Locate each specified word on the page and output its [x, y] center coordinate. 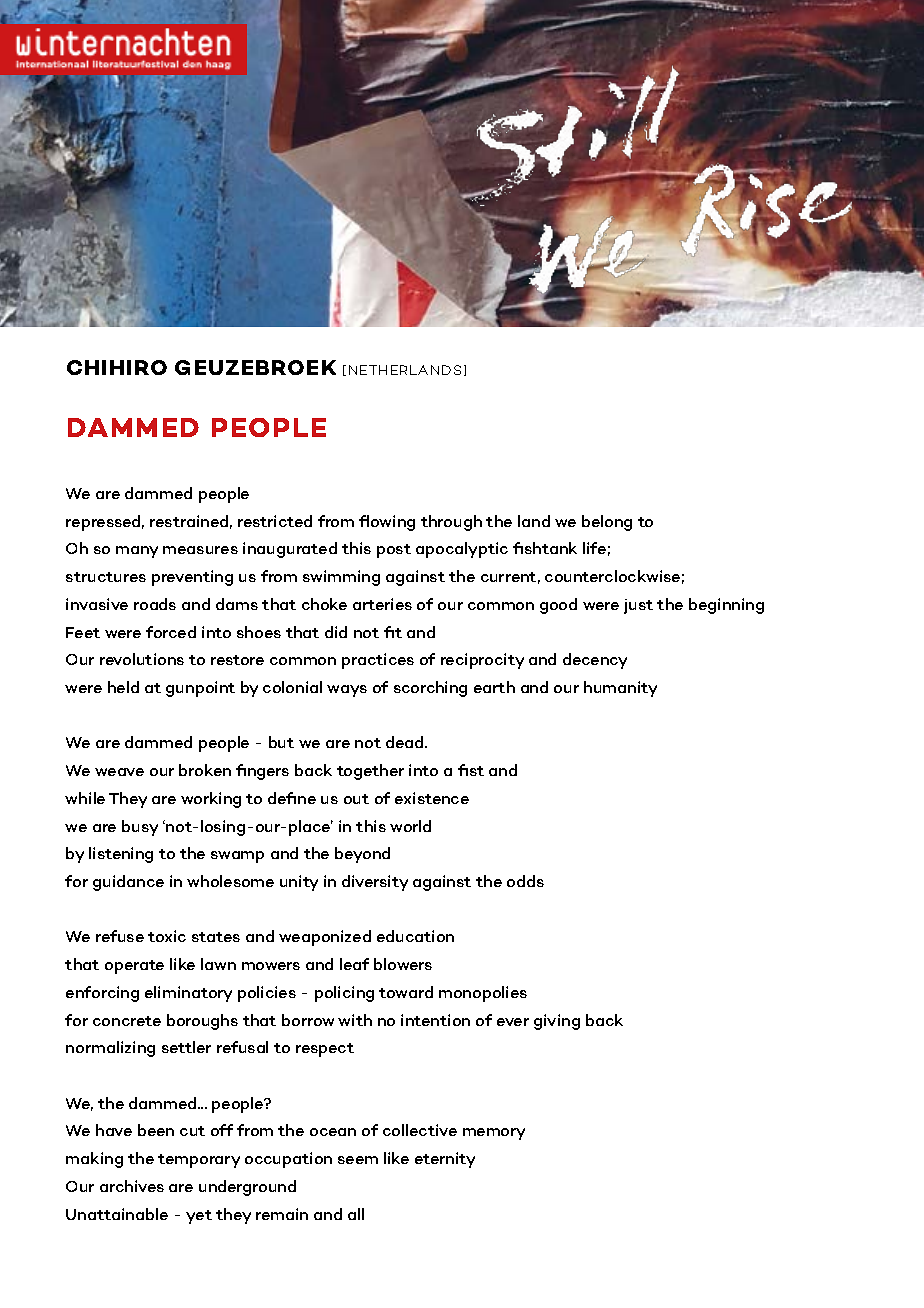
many [137, 552]
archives [132, 1186]
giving [557, 1022]
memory [494, 1134]
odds [525, 881]
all [356, 1214]
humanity [620, 689]
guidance [128, 883]
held [123, 687]
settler [186, 1047]
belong [607, 523]
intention [435, 1020]
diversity [375, 883]
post [394, 551]
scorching [430, 689]
